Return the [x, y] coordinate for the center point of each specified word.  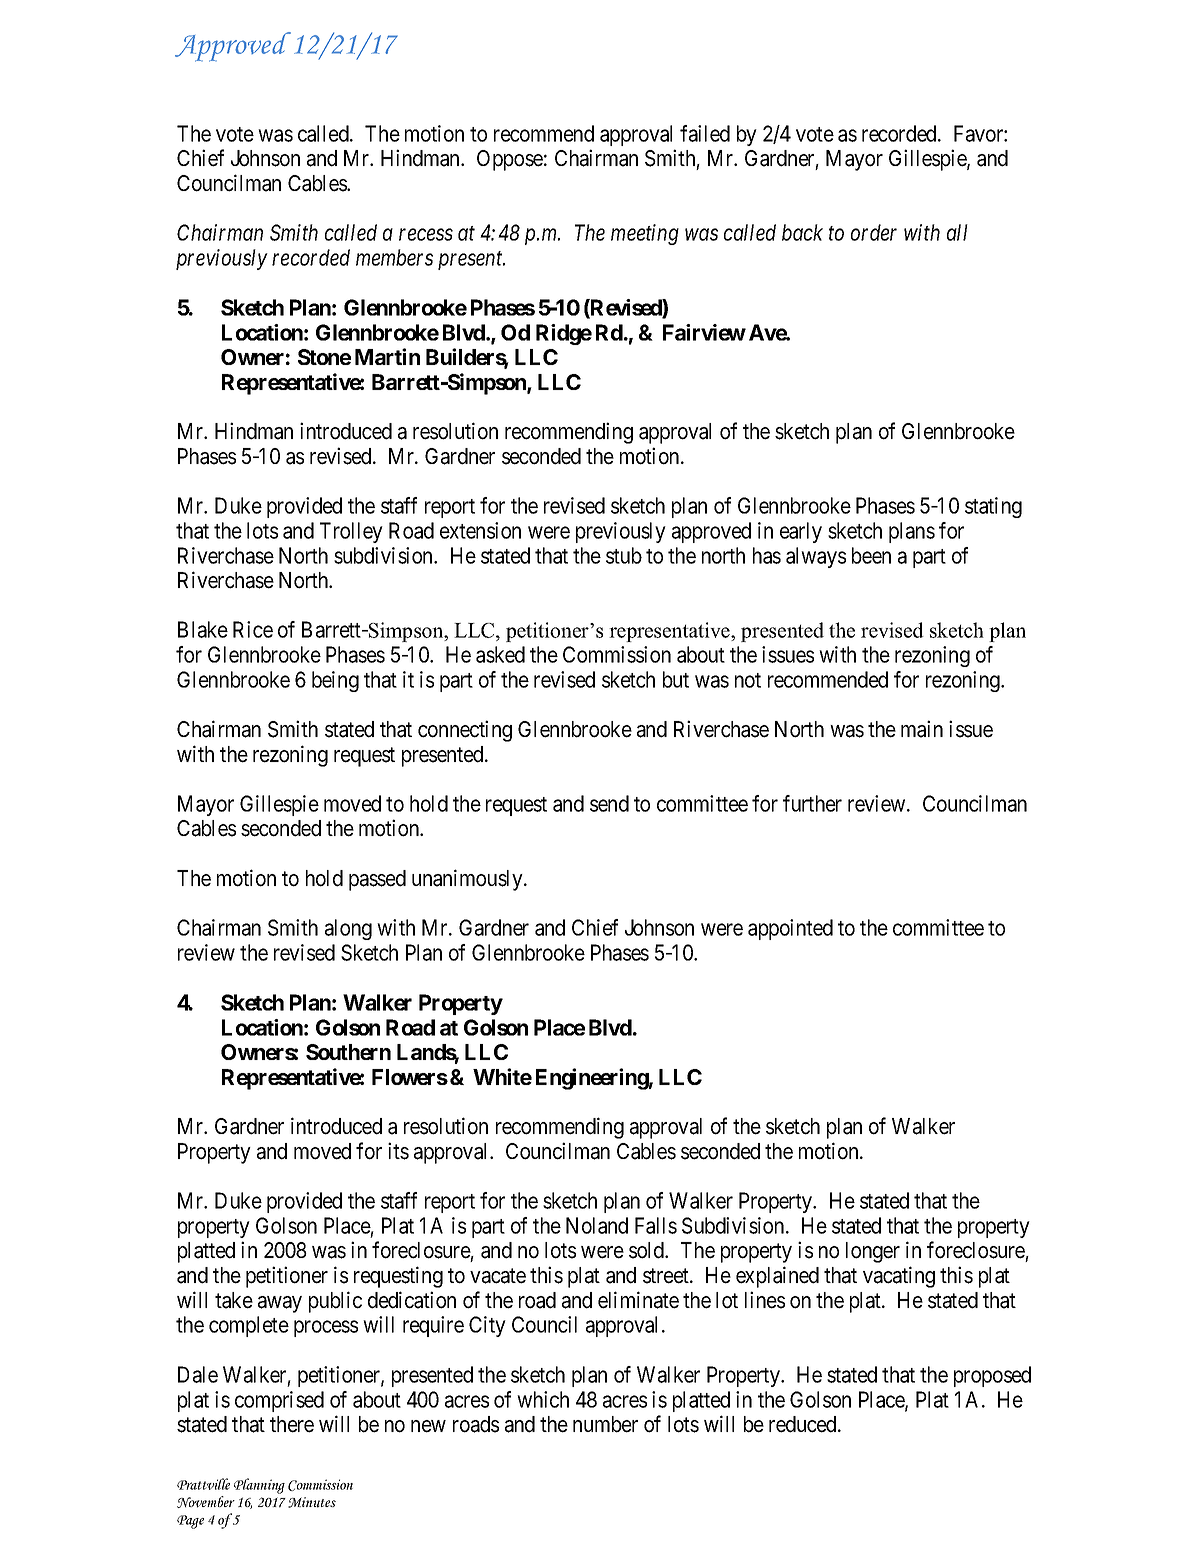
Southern [348, 1052]
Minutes [312, 1502]
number [605, 1424]
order [874, 232]
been [871, 555]
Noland [597, 1225]
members [394, 257]
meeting [645, 234]
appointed [790, 929]
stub [624, 555]
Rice [253, 629]
